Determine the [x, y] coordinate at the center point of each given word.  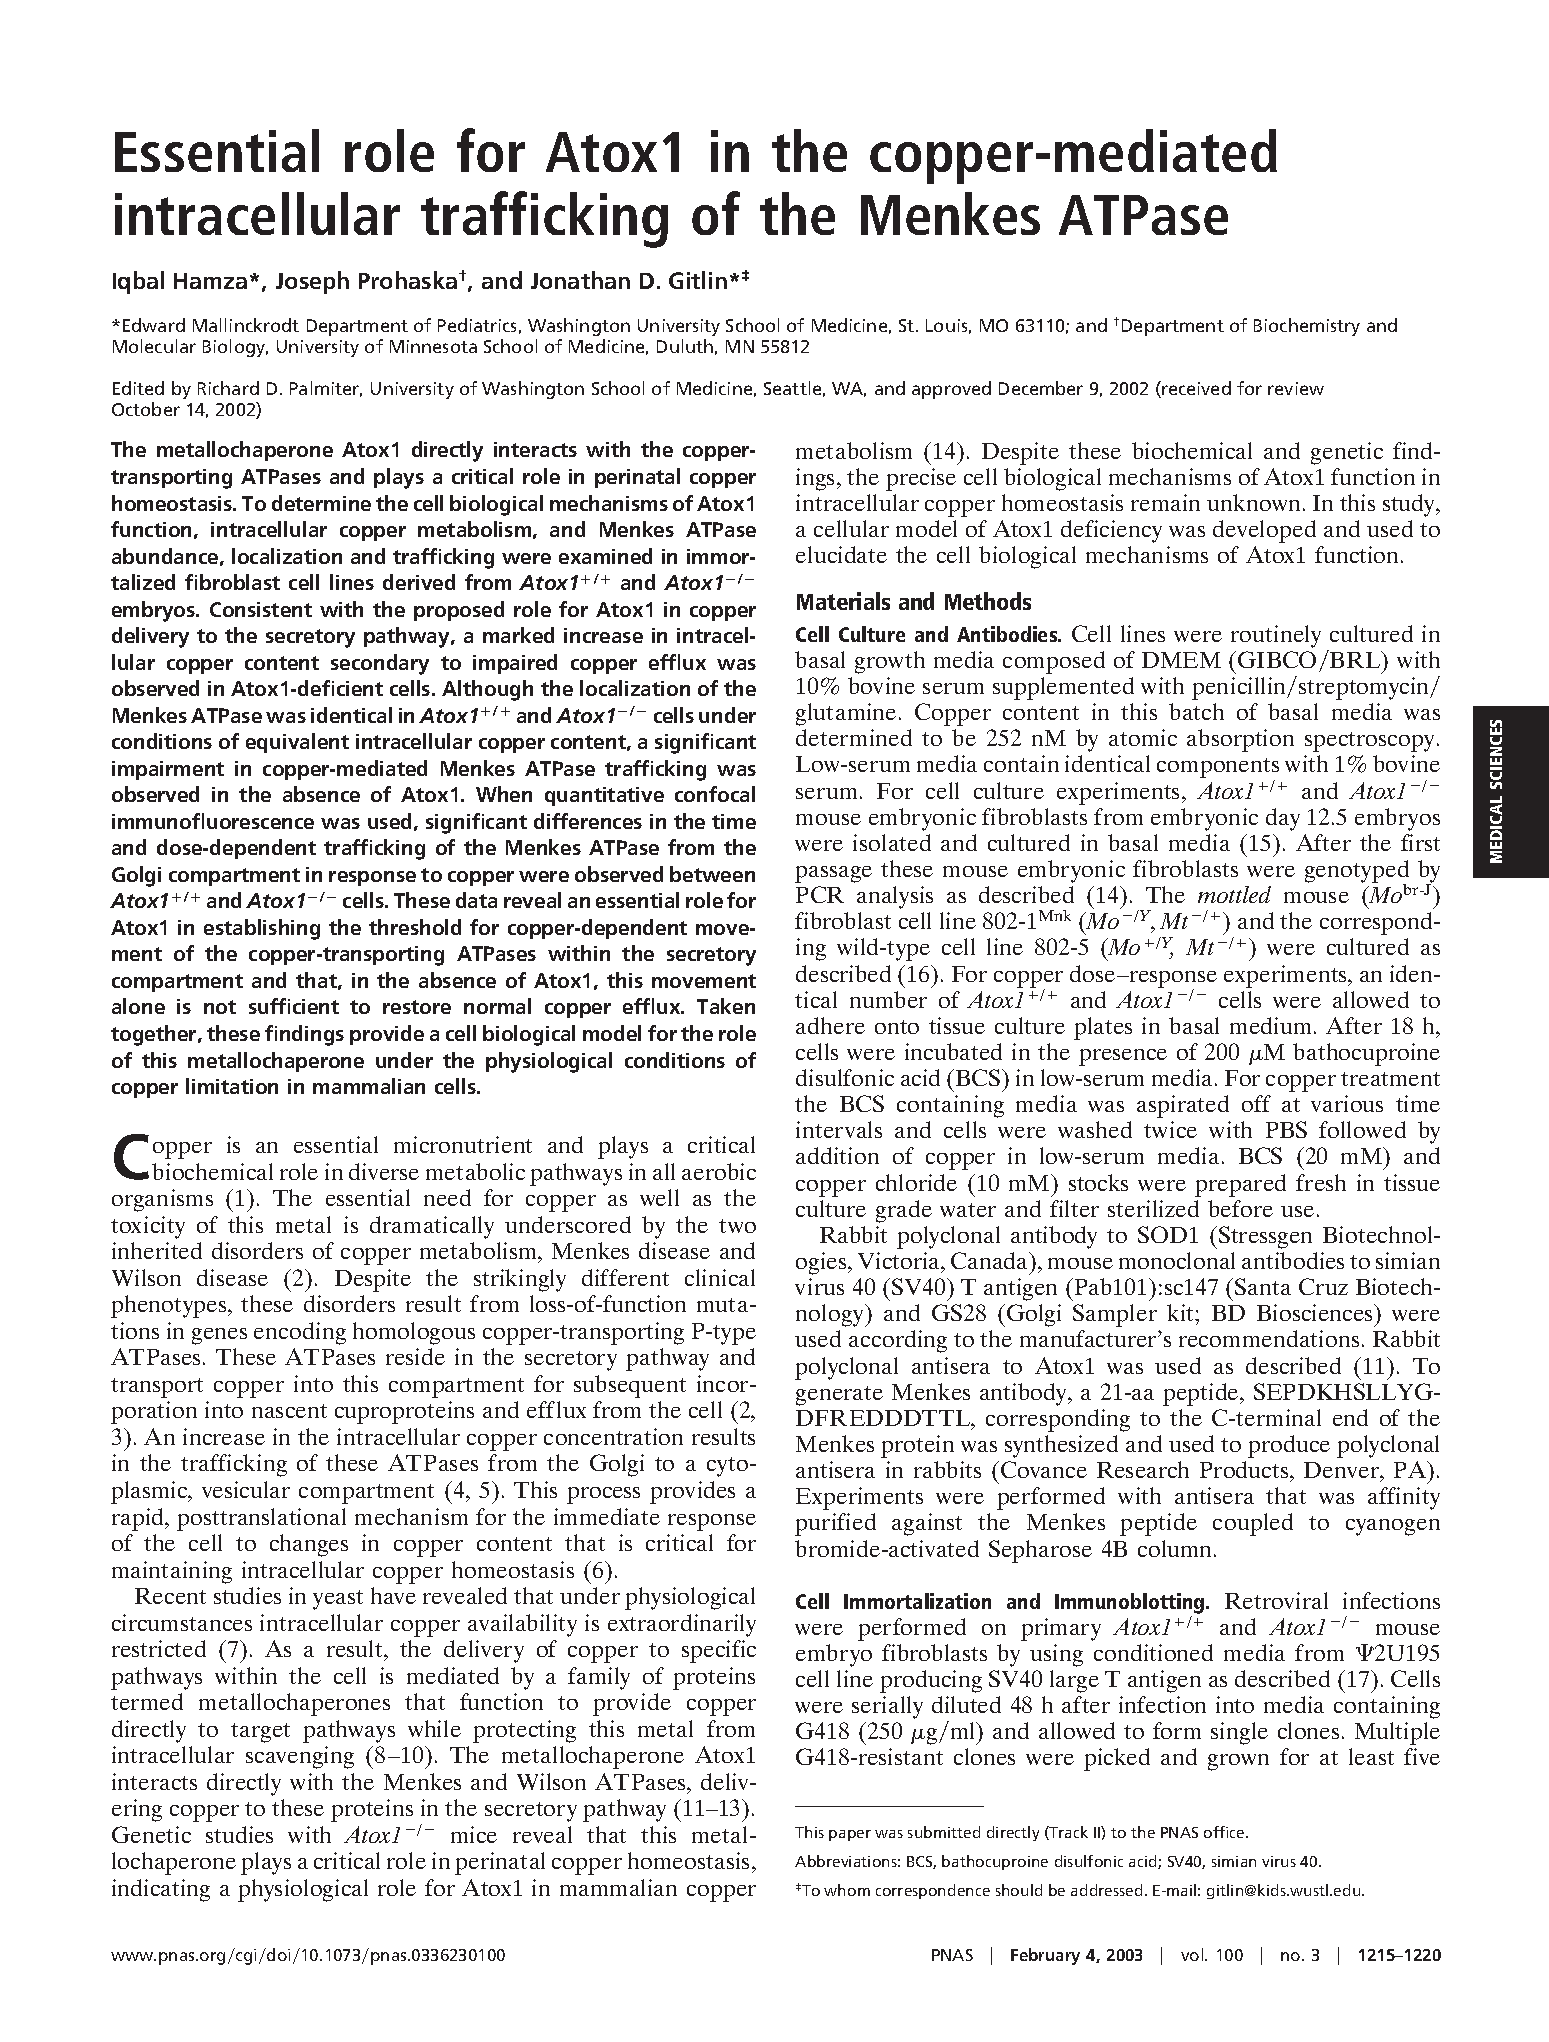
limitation [232, 1086]
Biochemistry [1307, 327]
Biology [235, 348]
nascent [289, 1411]
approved [951, 390]
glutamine [846, 714]
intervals [839, 1129]
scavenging [300, 1757]
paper [850, 1835]
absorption [1240, 740]
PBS [1286, 1129]
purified [835, 1524]
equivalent [297, 743]
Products [1245, 1469]
